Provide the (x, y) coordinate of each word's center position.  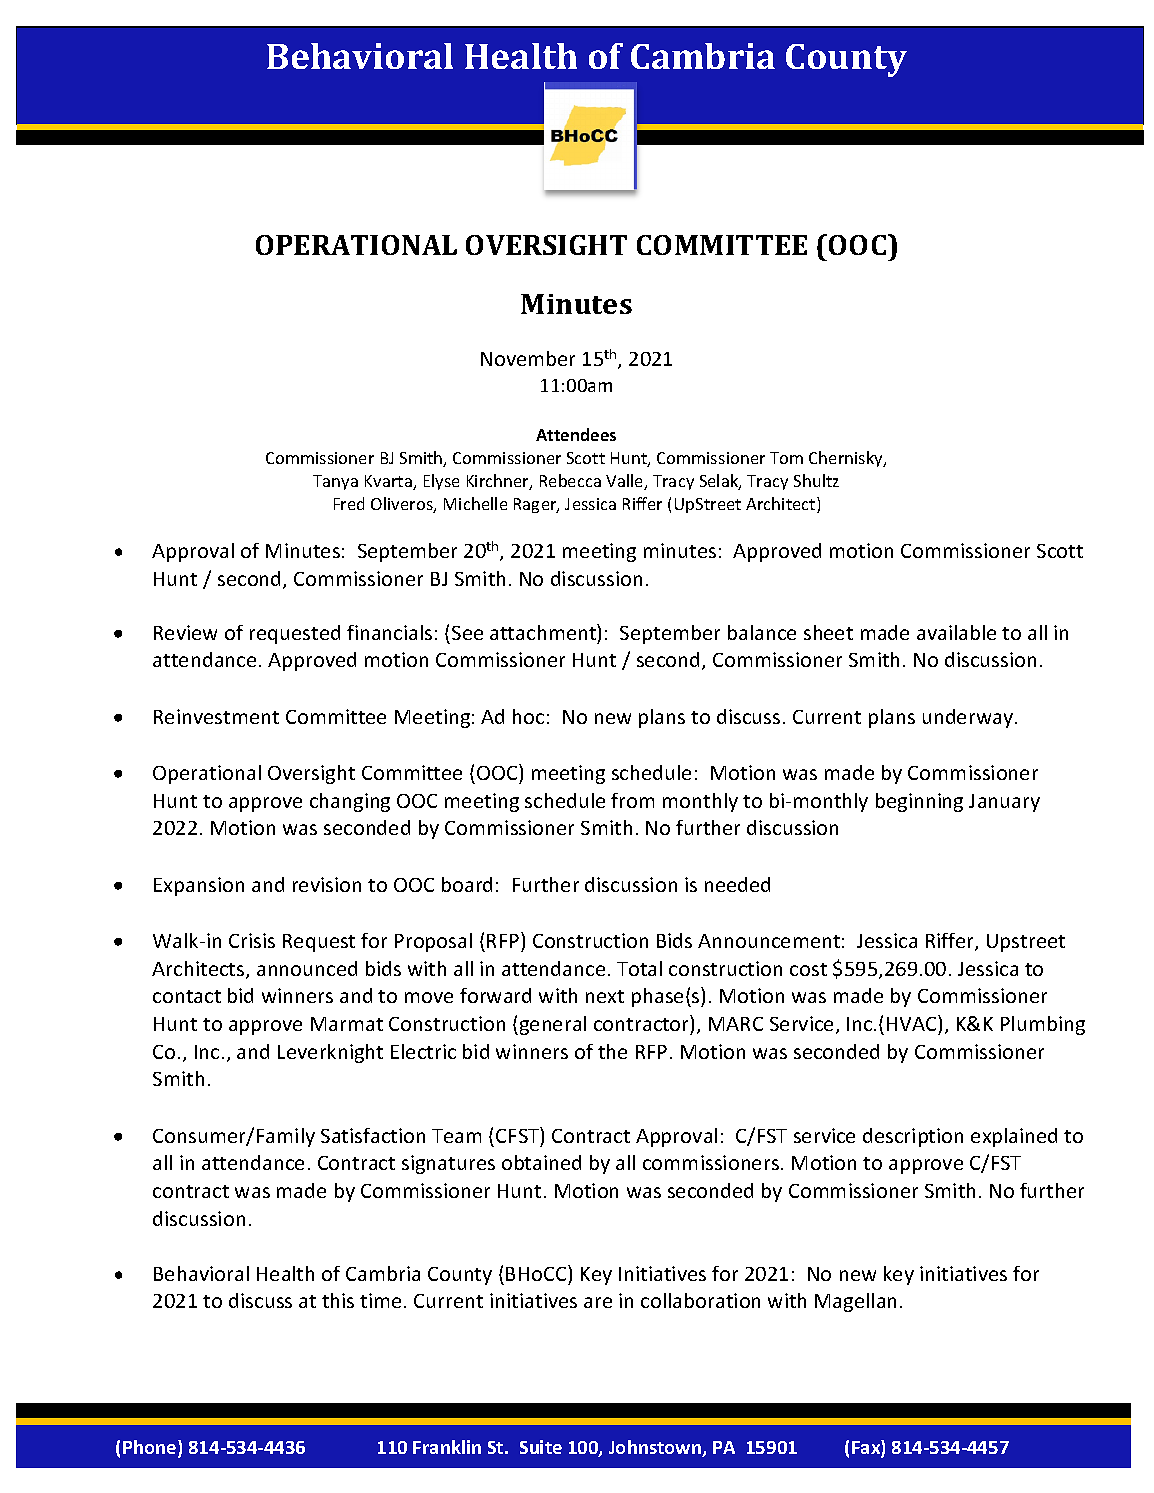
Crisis (252, 940)
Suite (541, 1447)
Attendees (576, 434)
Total (639, 968)
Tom (786, 458)
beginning (919, 802)
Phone (151, 1449)
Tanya (335, 482)
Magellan (855, 1302)
